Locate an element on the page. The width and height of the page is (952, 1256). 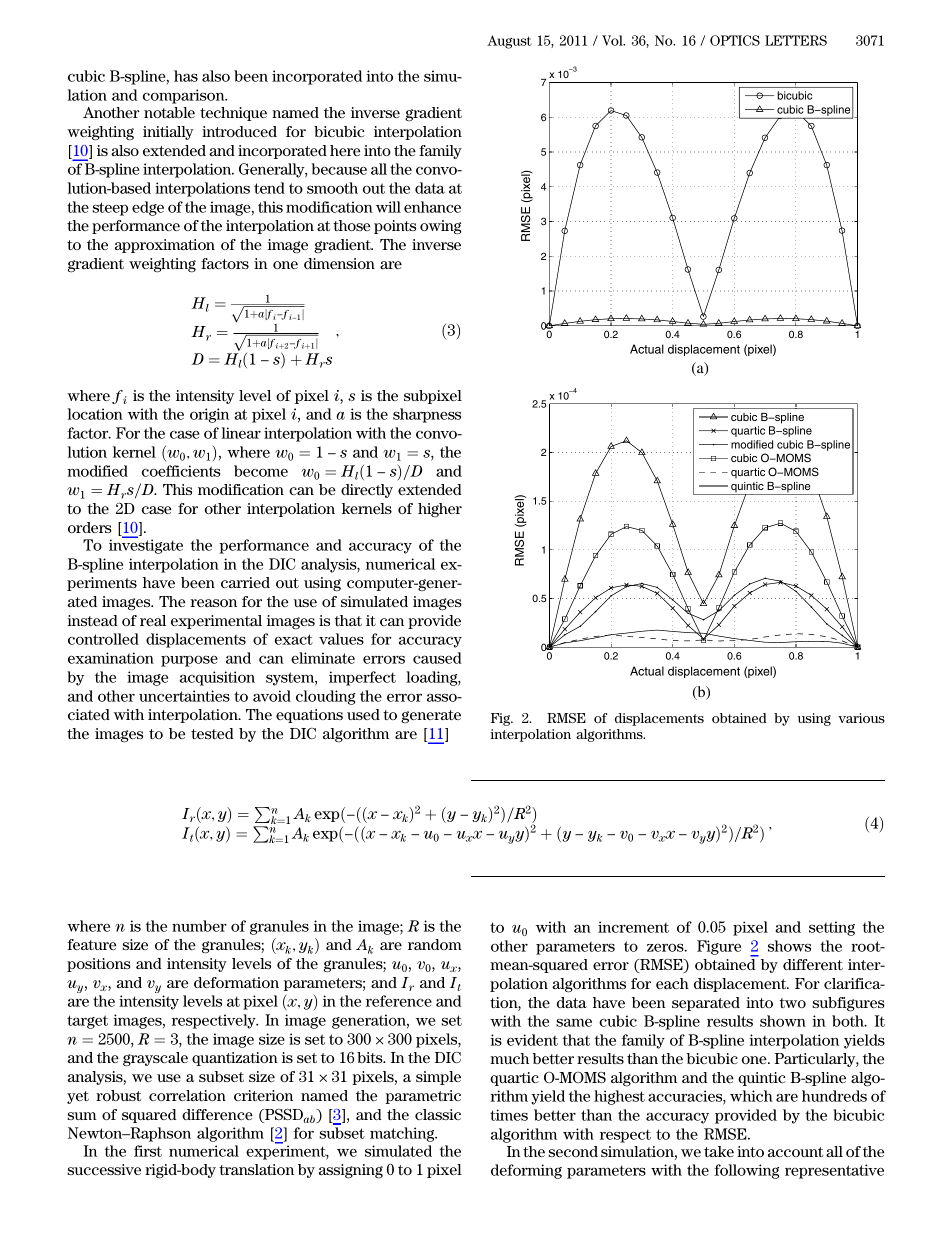
various is located at coordinates (861, 718).
